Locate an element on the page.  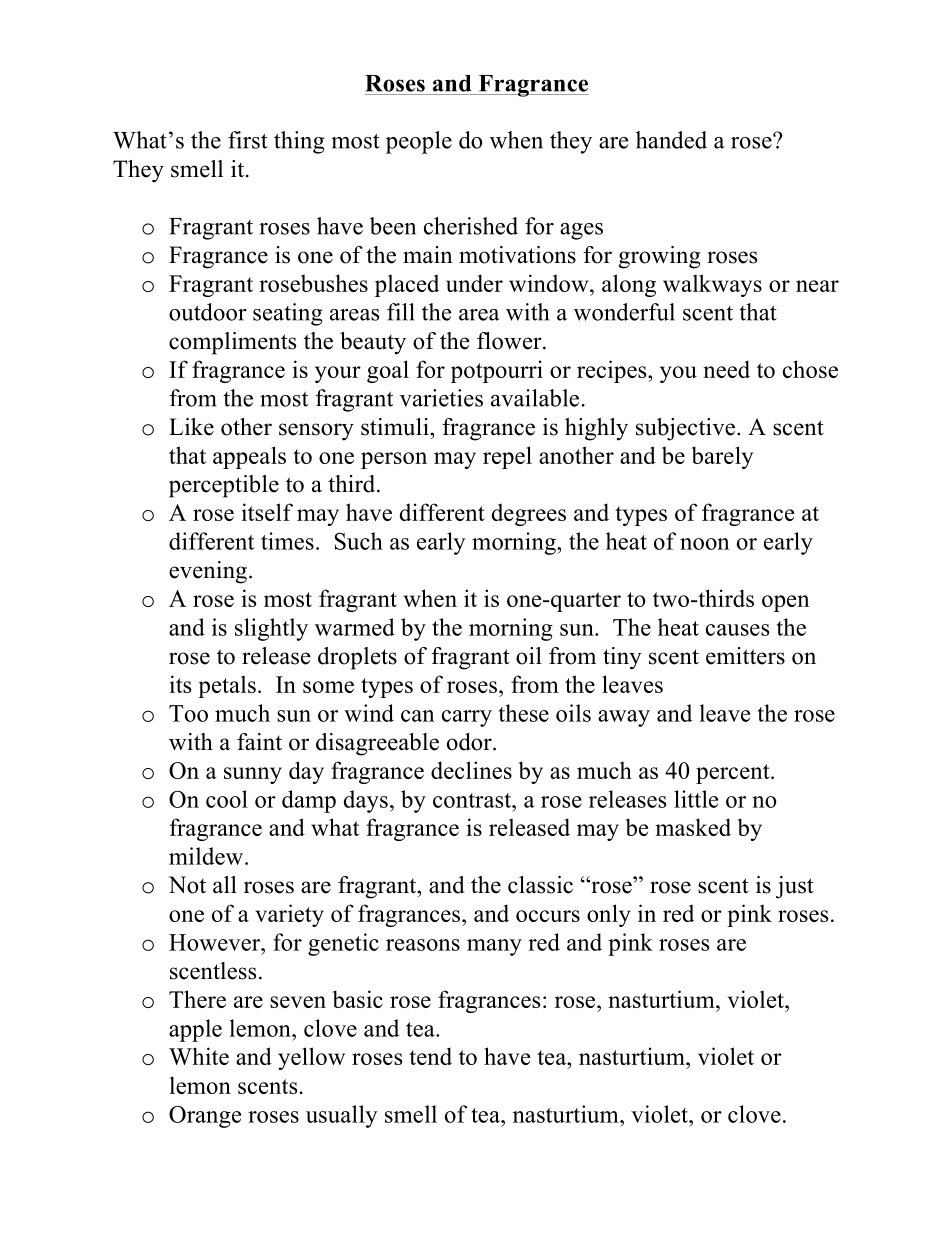
causes is located at coordinates (737, 630).
